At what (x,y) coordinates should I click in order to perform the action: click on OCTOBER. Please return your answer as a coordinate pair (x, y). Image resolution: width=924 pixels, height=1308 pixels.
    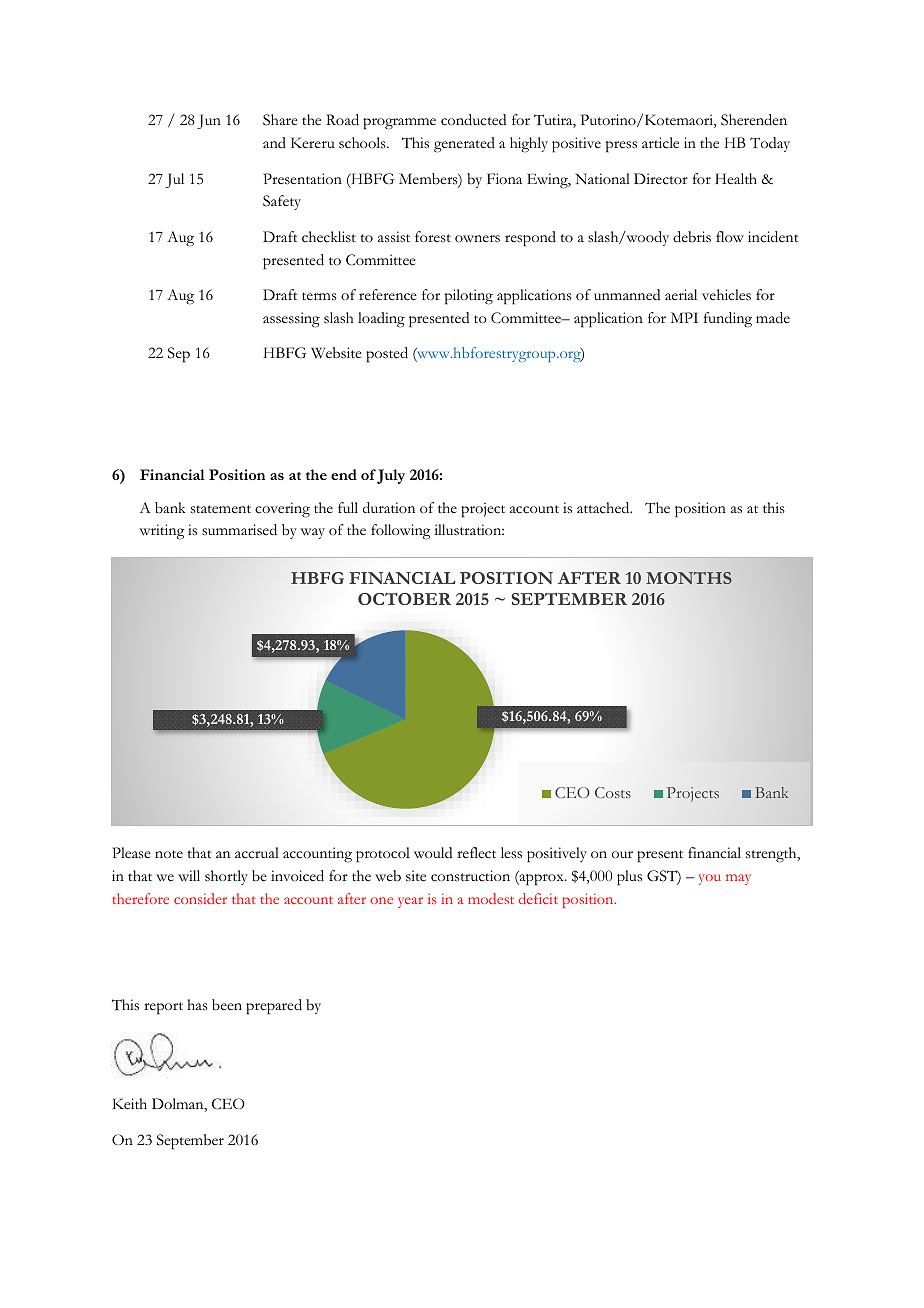
    Looking at the image, I should click on (404, 599).
